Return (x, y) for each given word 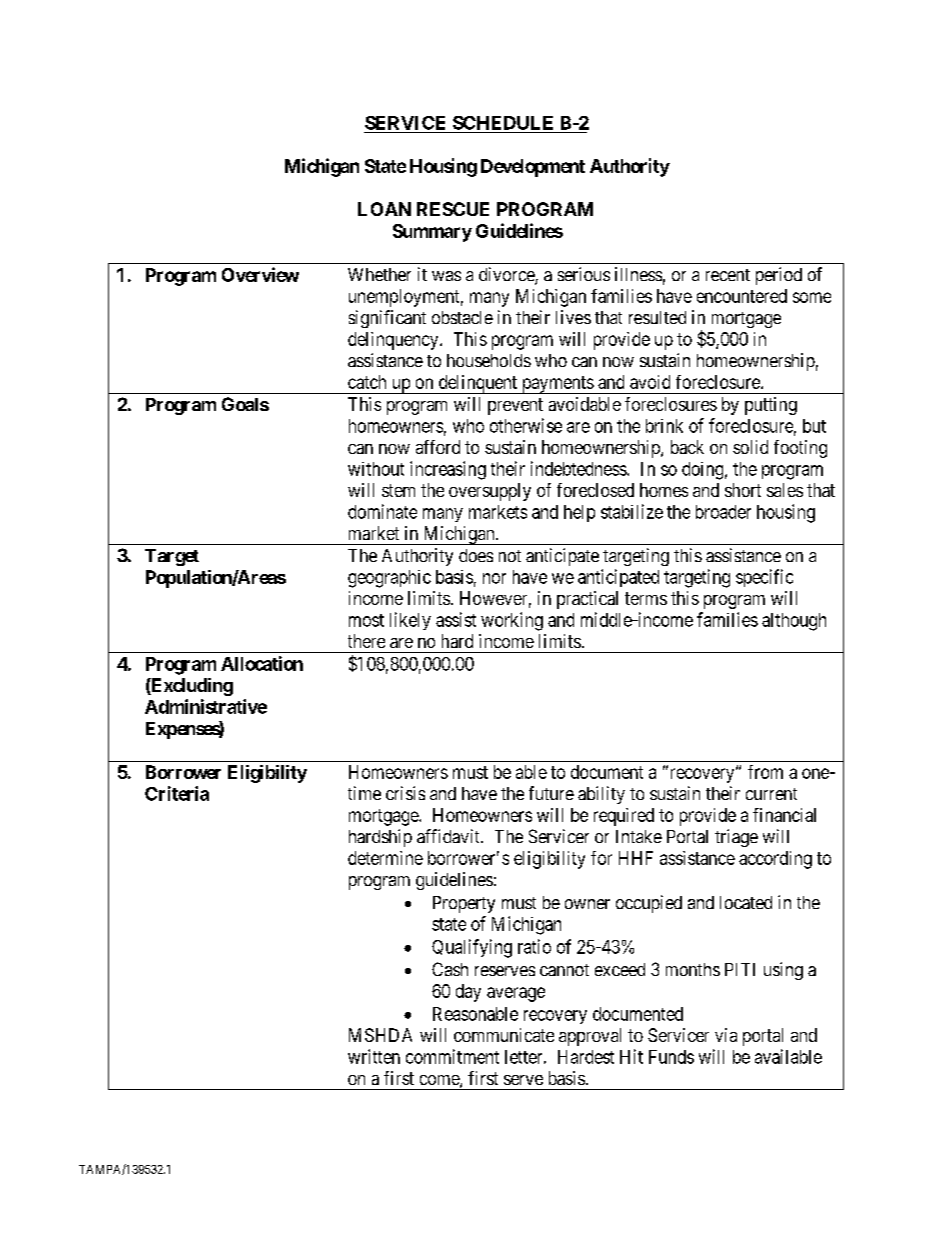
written (374, 1056)
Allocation (262, 663)
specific (764, 578)
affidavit (449, 836)
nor (494, 578)
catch (367, 382)
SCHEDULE (503, 123)
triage (736, 838)
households (489, 360)
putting (771, 406)
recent (728, 275)
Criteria (177, 793)
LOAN (384, 209)
